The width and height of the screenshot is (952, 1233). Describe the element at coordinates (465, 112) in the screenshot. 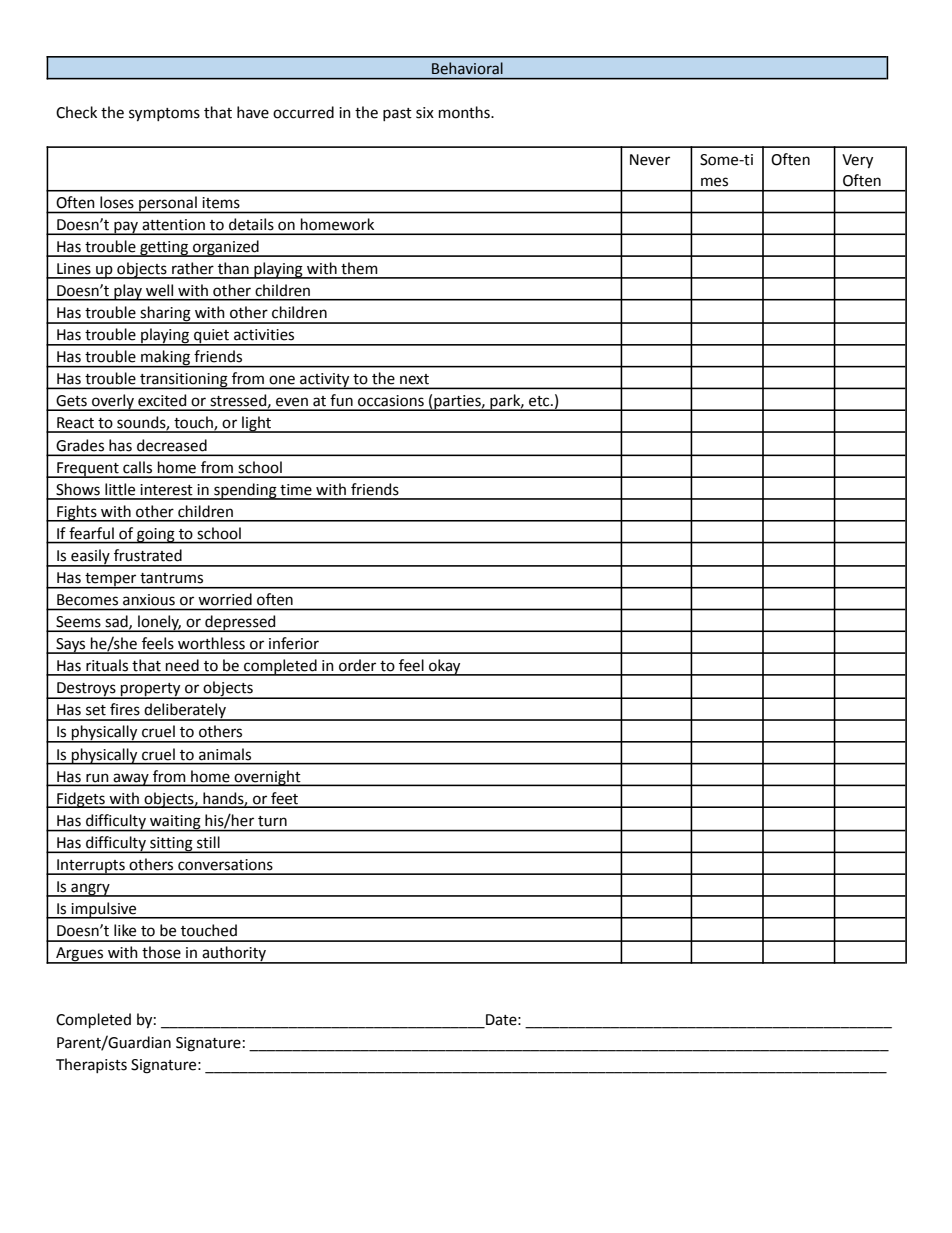

I see `months` at that location.
